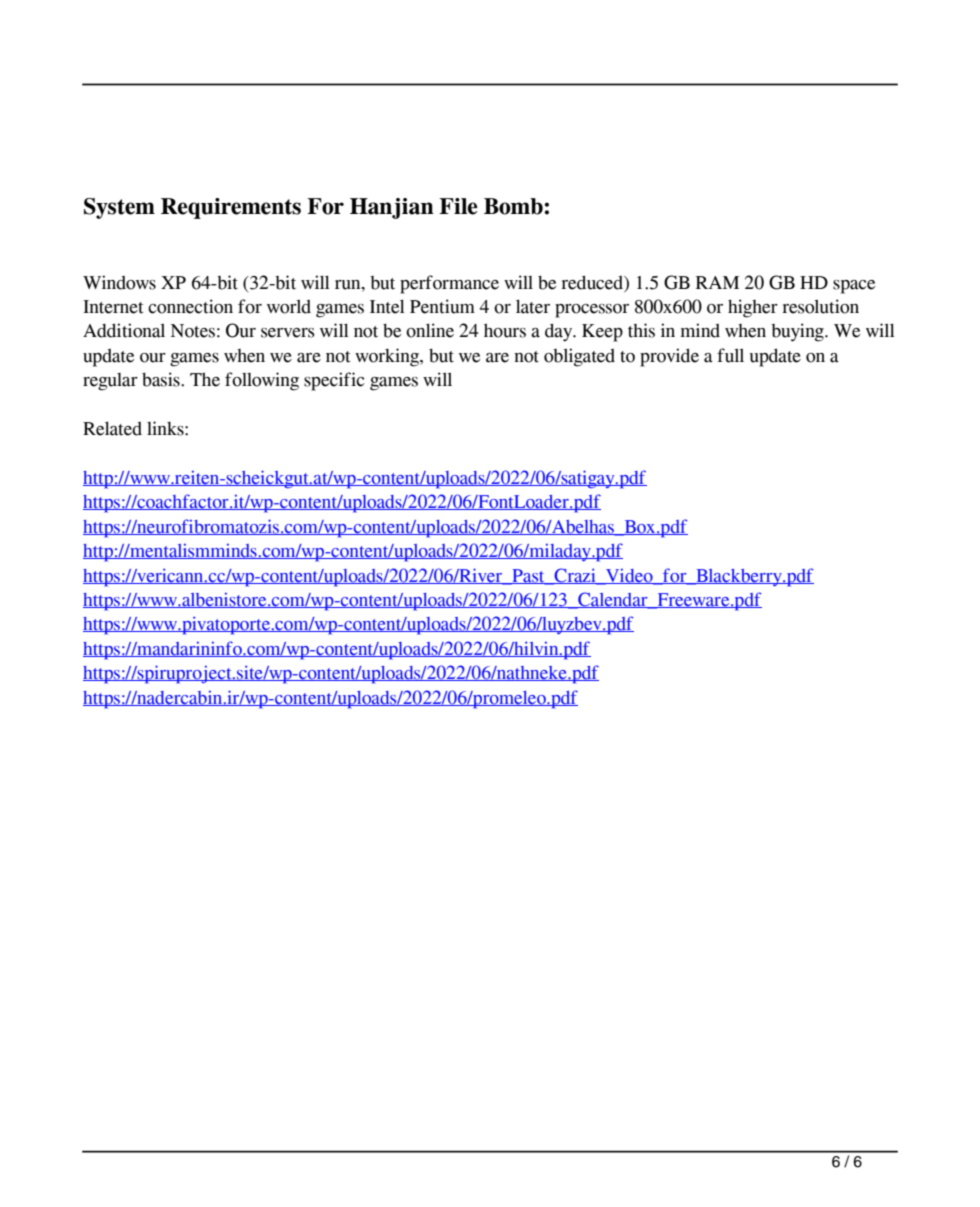  Describe the element at coordinates (205, 379) in the screenshot. I see `The` at that location.
